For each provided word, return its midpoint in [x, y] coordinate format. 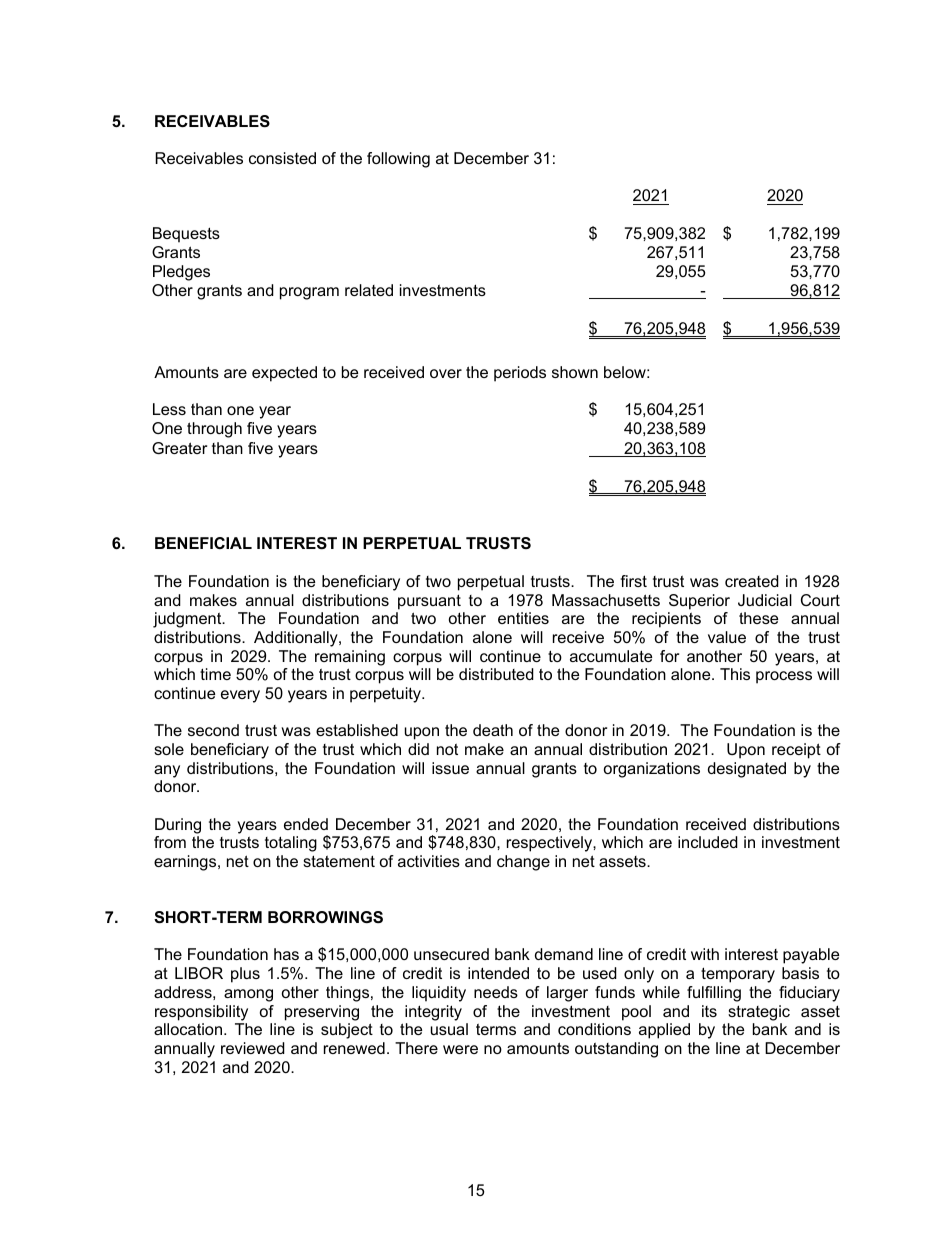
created [752, 581]
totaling [291, 844]
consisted [282, 158]
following [398, 160]
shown [575, 372]
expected [284, 374]
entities [523, 618]
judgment [188, 620]
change [523, 863]
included [708, 842]
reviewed [253, 1048]
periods [520, 374]
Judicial [765, 600]
